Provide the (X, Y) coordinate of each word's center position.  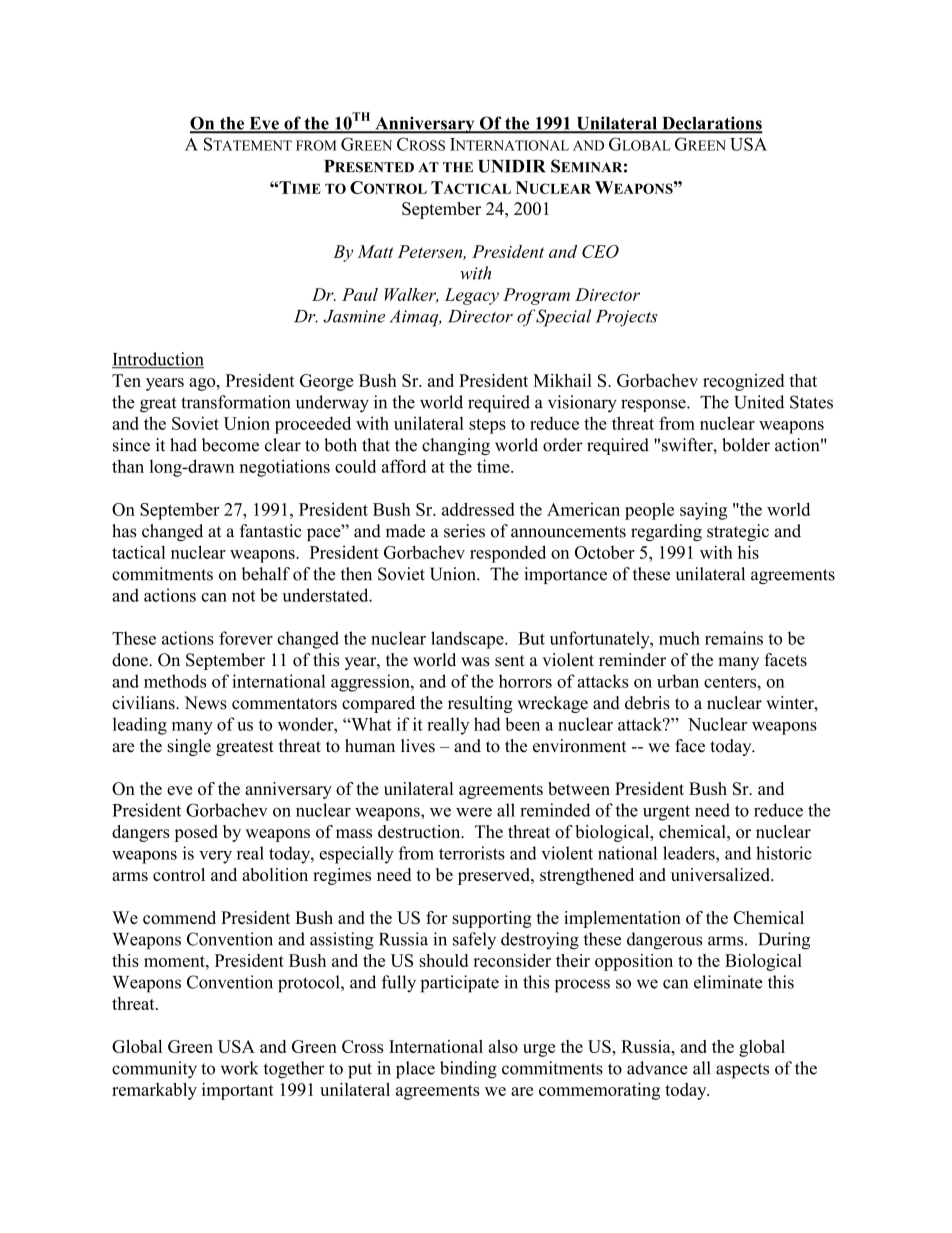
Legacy (472, 296)
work (240, 1068)
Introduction (158, 360)
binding (468, 1070)
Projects (627, 318)
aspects (742, 1071)
